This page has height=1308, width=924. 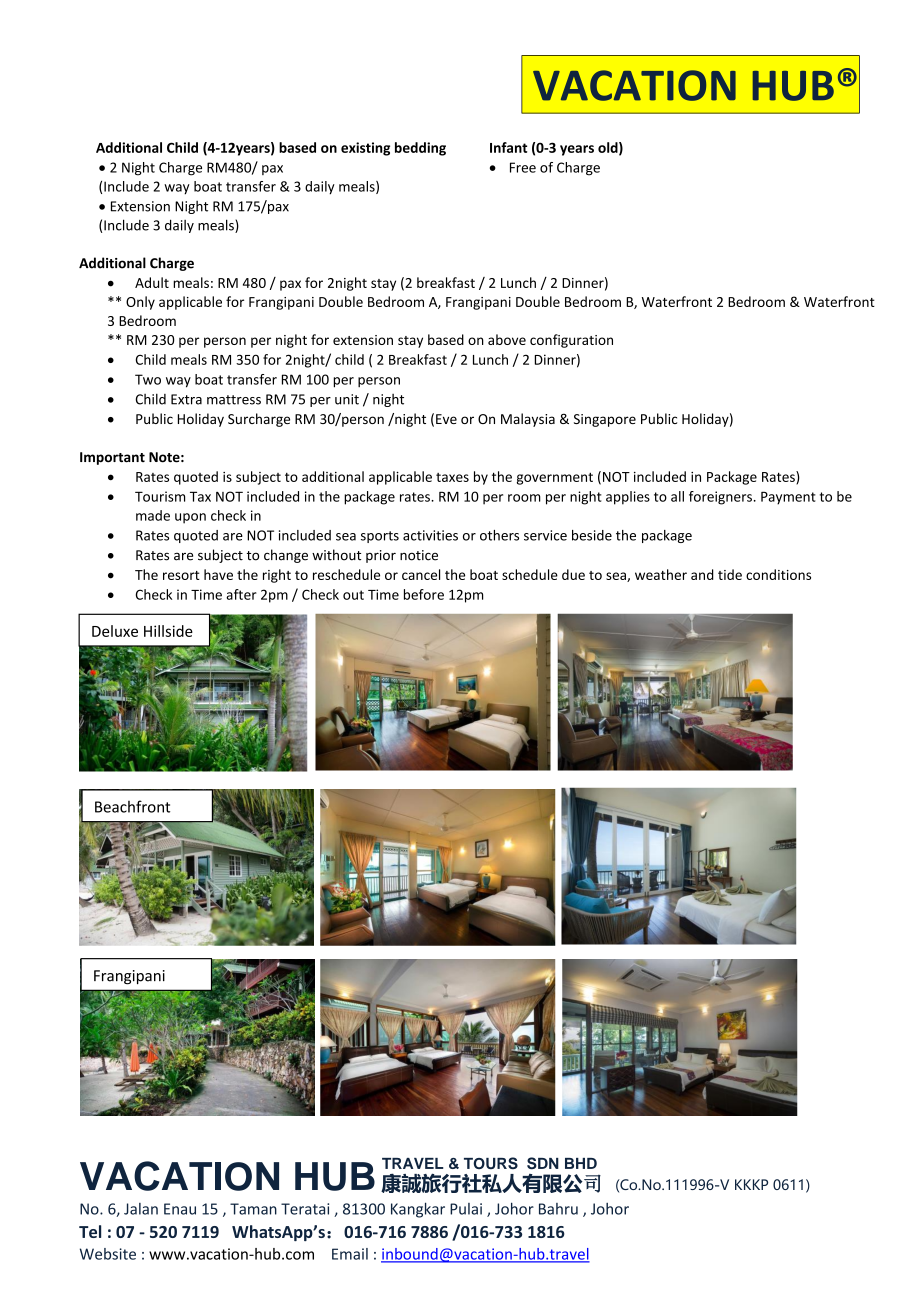 What do you see at coordinates (491, 1163) in the page?
I see `TOURS` at bounding box center [491, 1163].
